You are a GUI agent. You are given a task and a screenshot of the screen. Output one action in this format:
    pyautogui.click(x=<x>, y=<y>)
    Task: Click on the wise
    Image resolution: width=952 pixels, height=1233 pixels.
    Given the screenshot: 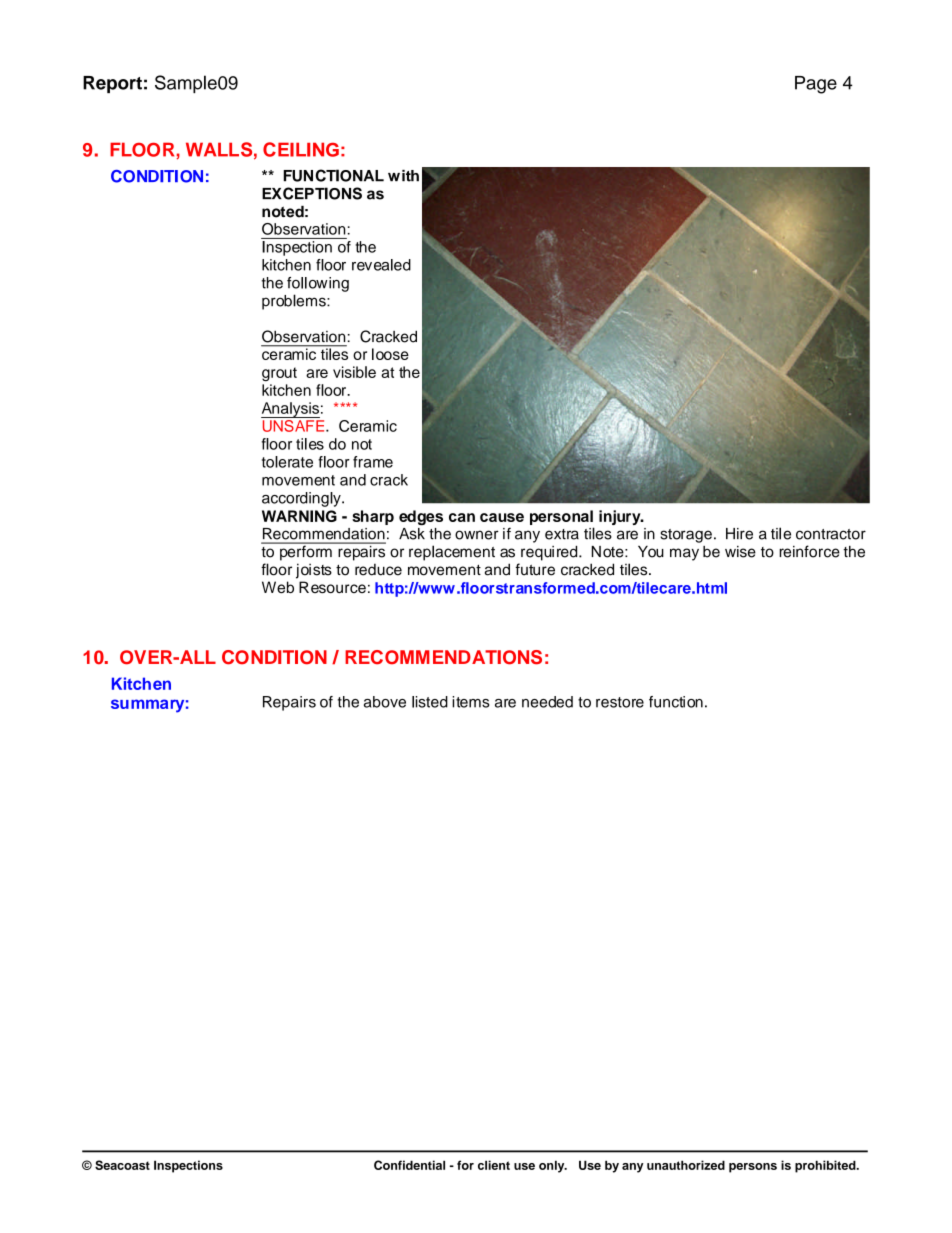 What is the action you would take?
    pyautogui.click(x=740, y=552)
